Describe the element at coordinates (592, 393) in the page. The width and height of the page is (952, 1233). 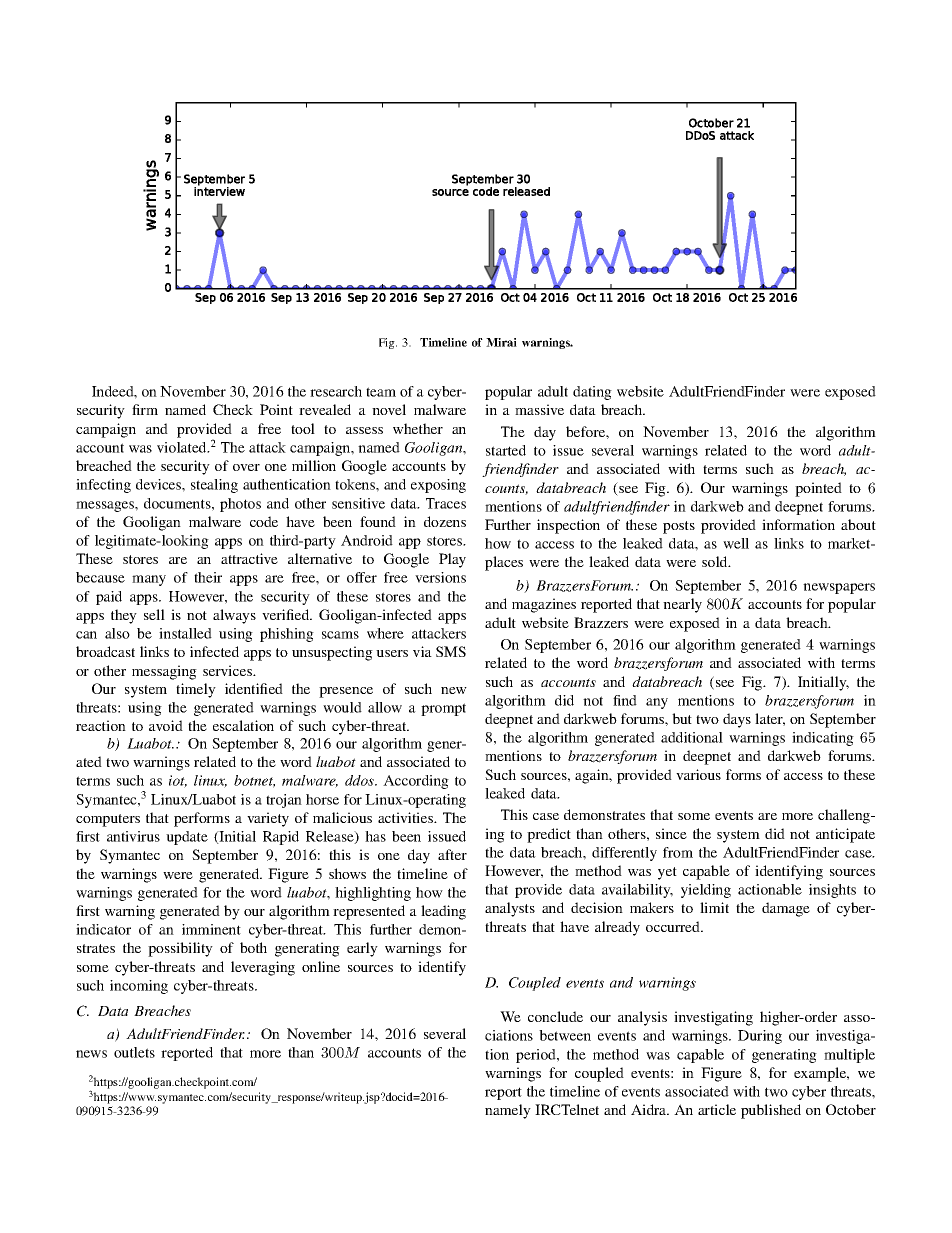
I see `dating` at that location.
